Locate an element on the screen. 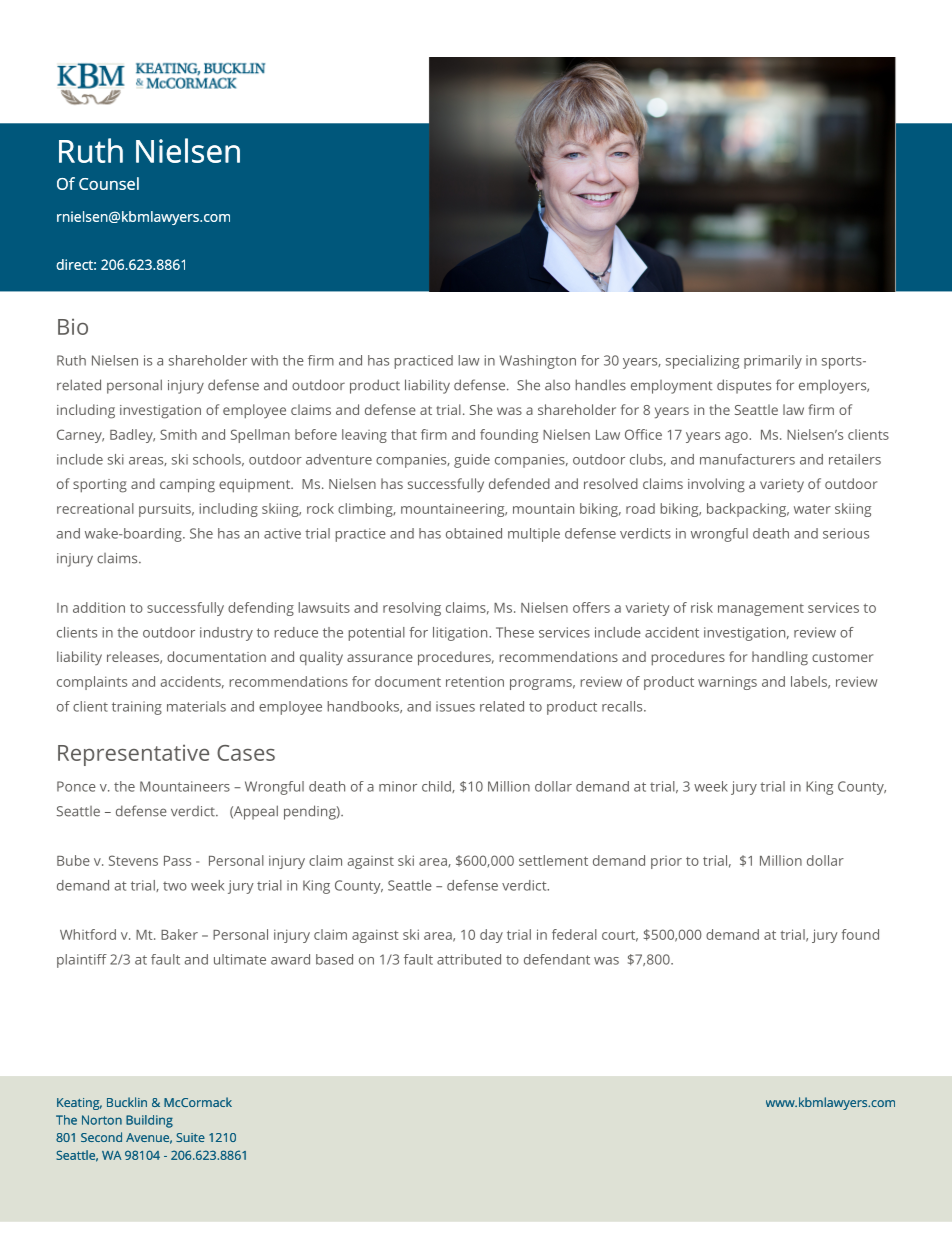 This screenshot has height=1233, width=952. handling is located at coordinates (780, 658).
